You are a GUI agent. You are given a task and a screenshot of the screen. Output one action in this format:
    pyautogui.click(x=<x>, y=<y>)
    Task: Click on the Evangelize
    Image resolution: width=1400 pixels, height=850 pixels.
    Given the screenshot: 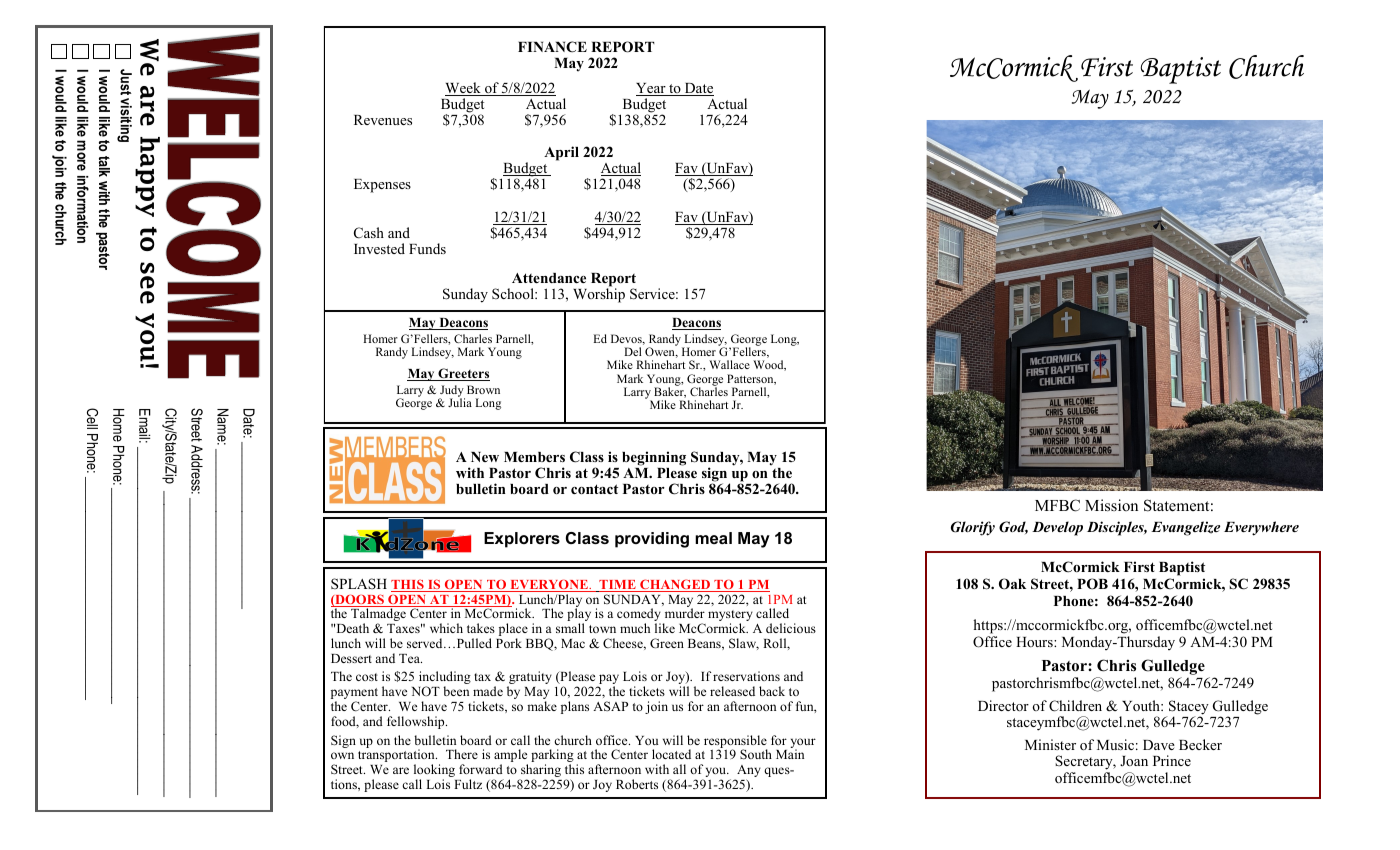 What is the action you would take?
    pyautogui.click(x=1185, y=528)
